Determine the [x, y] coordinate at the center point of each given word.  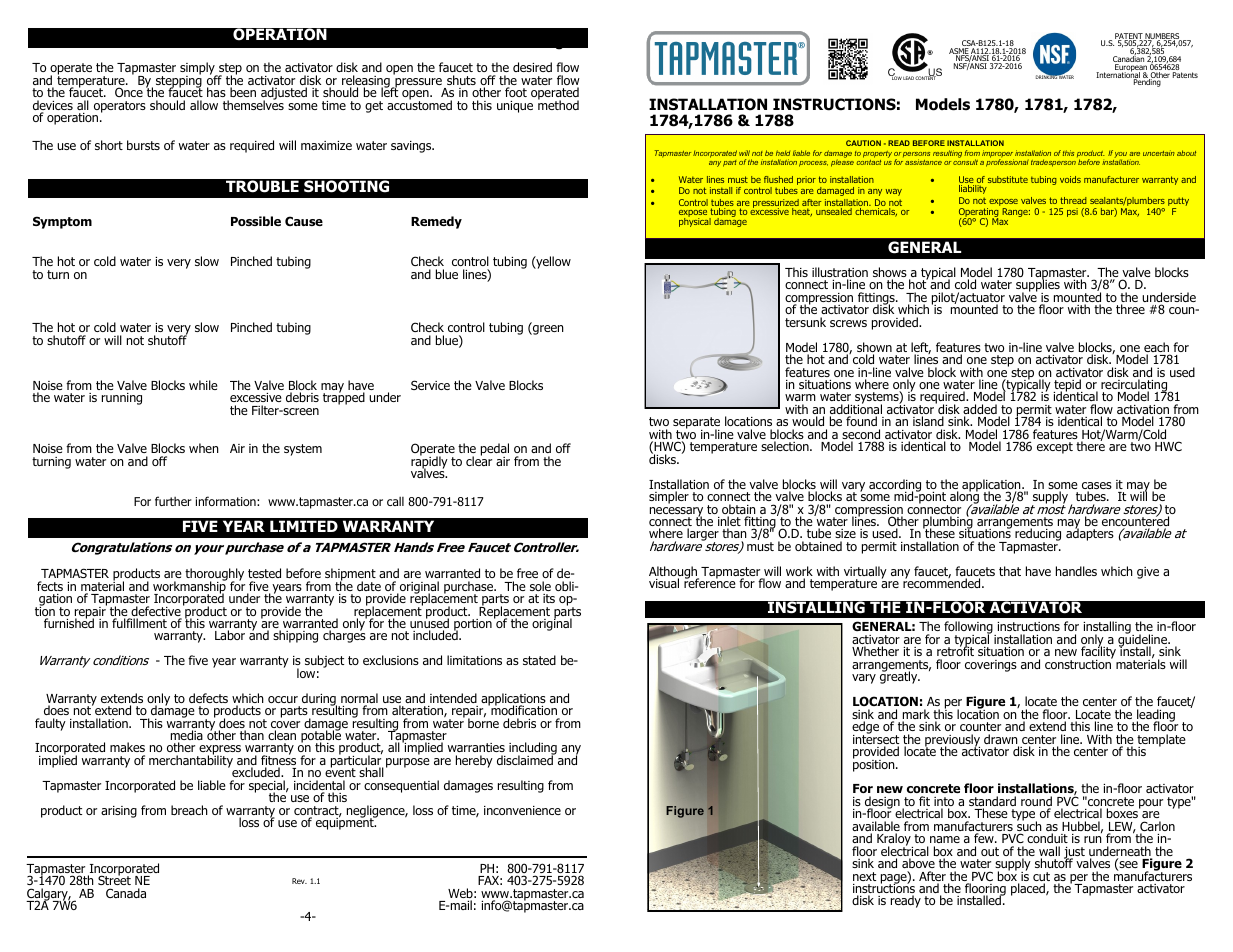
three [1130, 309]
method [558, 104]
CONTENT [927, 77]
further [173, 501]
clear [479, 460]
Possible [256, 221]
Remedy [436, 222]
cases [1097, 487]
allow [204, 105]
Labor [230, 635]
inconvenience [522, 810]
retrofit [955, 652]
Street [114, 881]
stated [539, 660]
